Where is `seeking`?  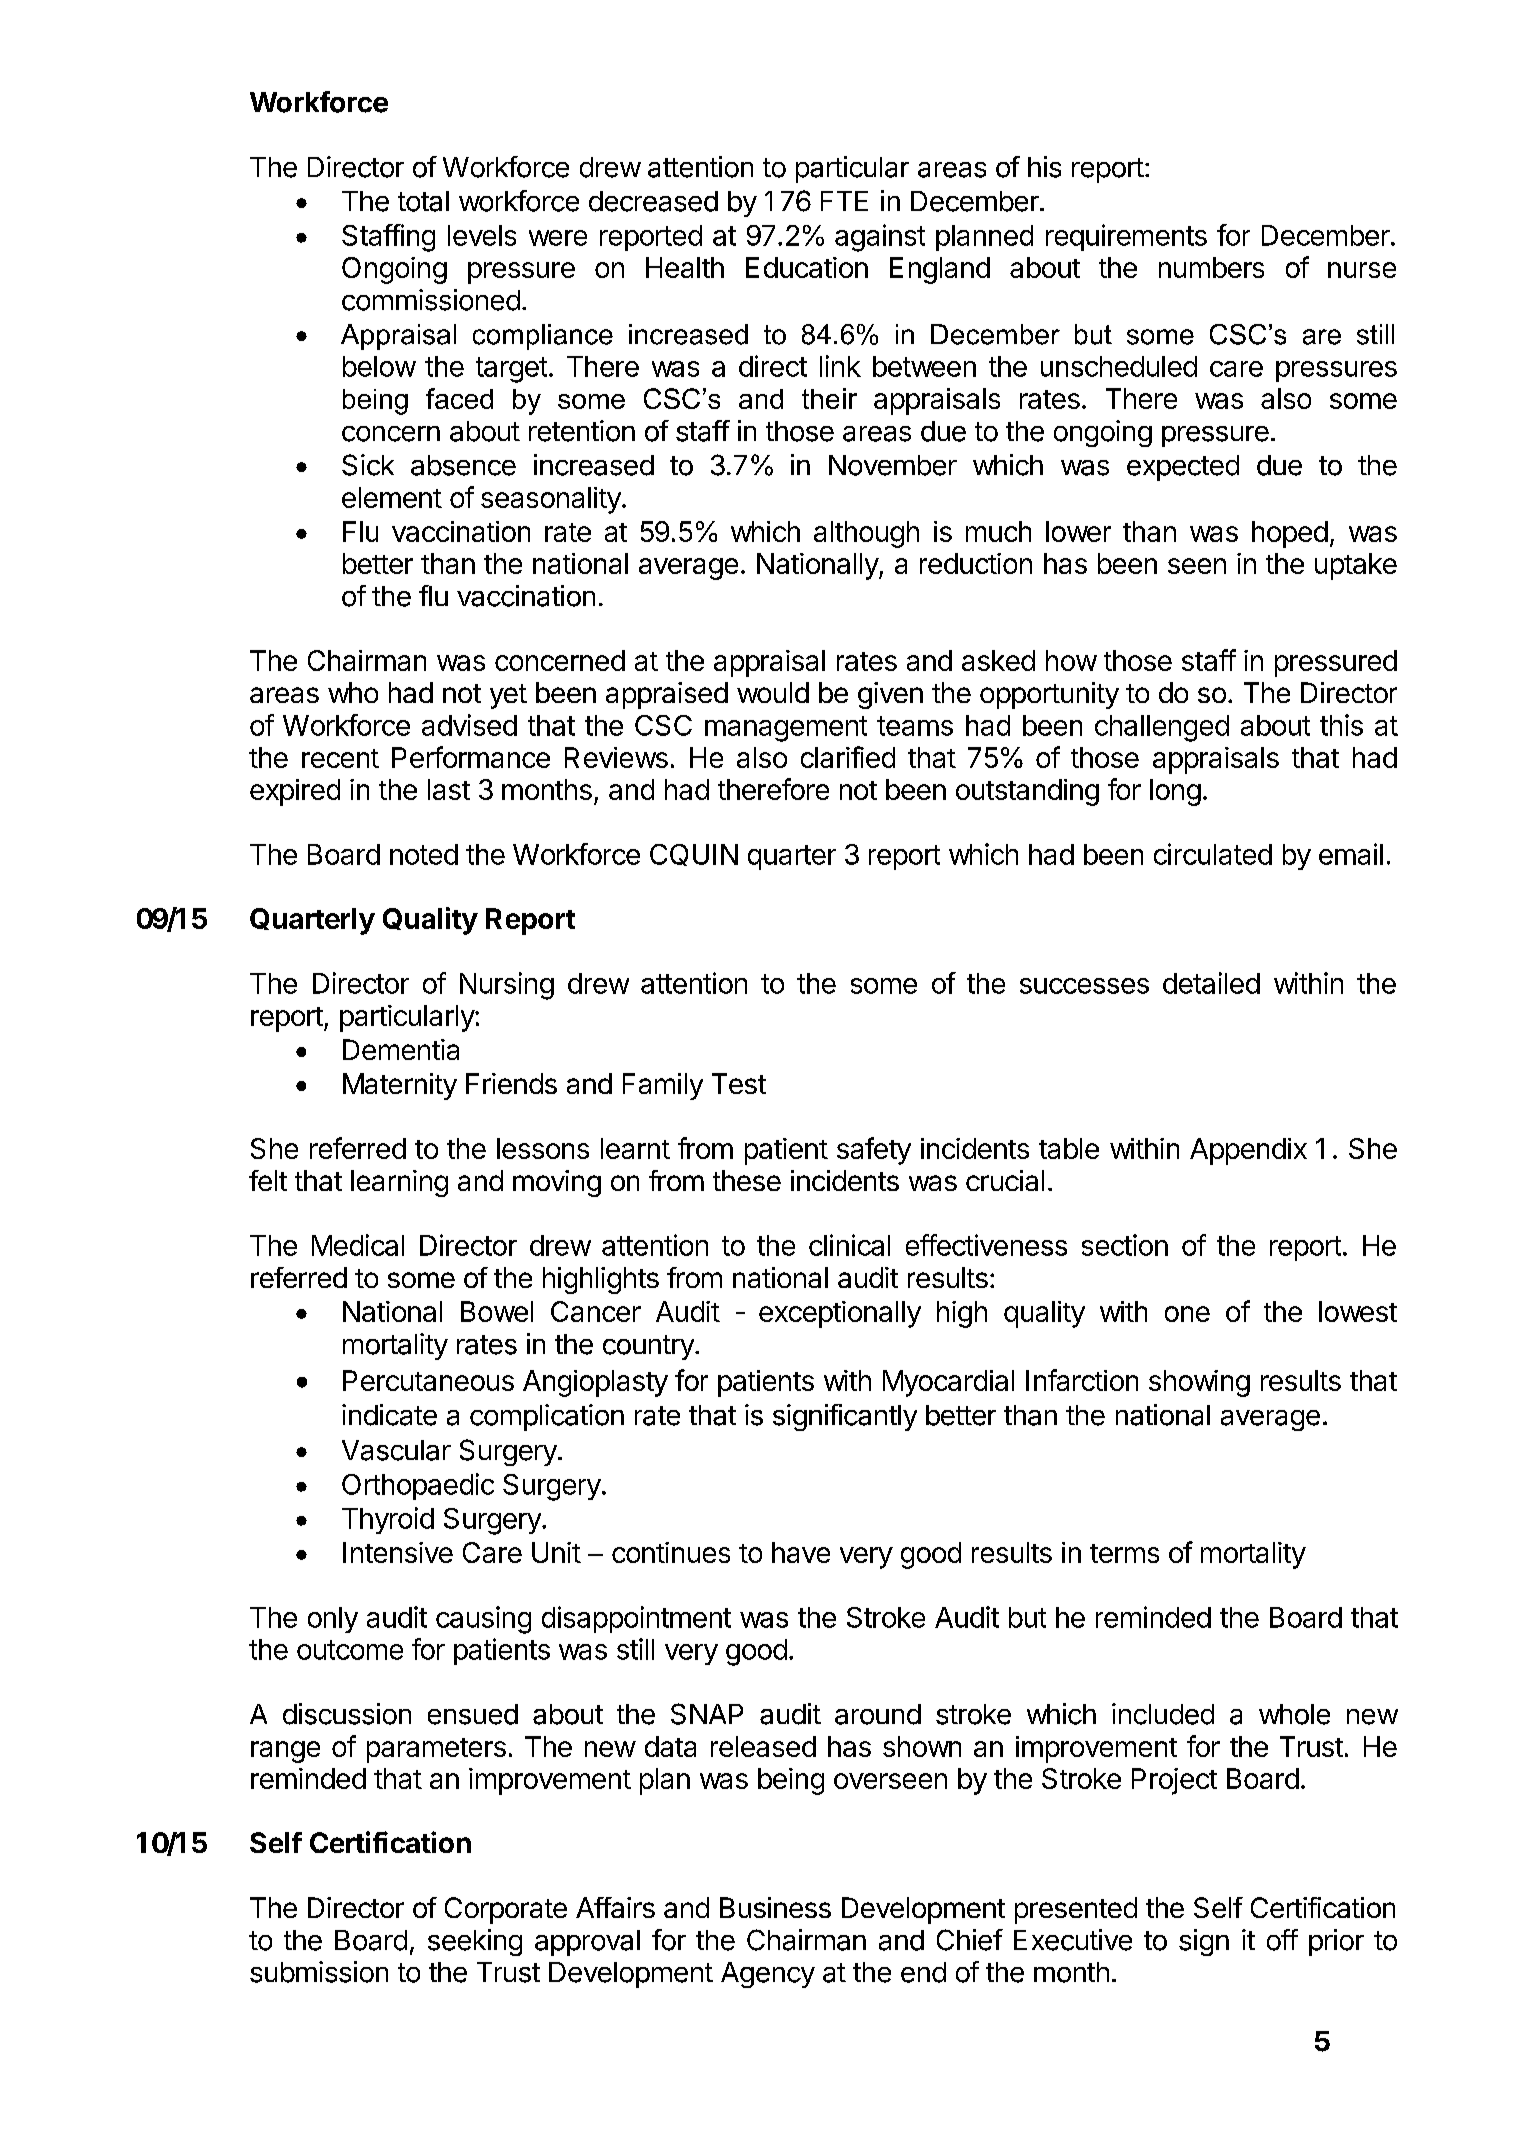 seeking is located at coordinates (475, 1942).
